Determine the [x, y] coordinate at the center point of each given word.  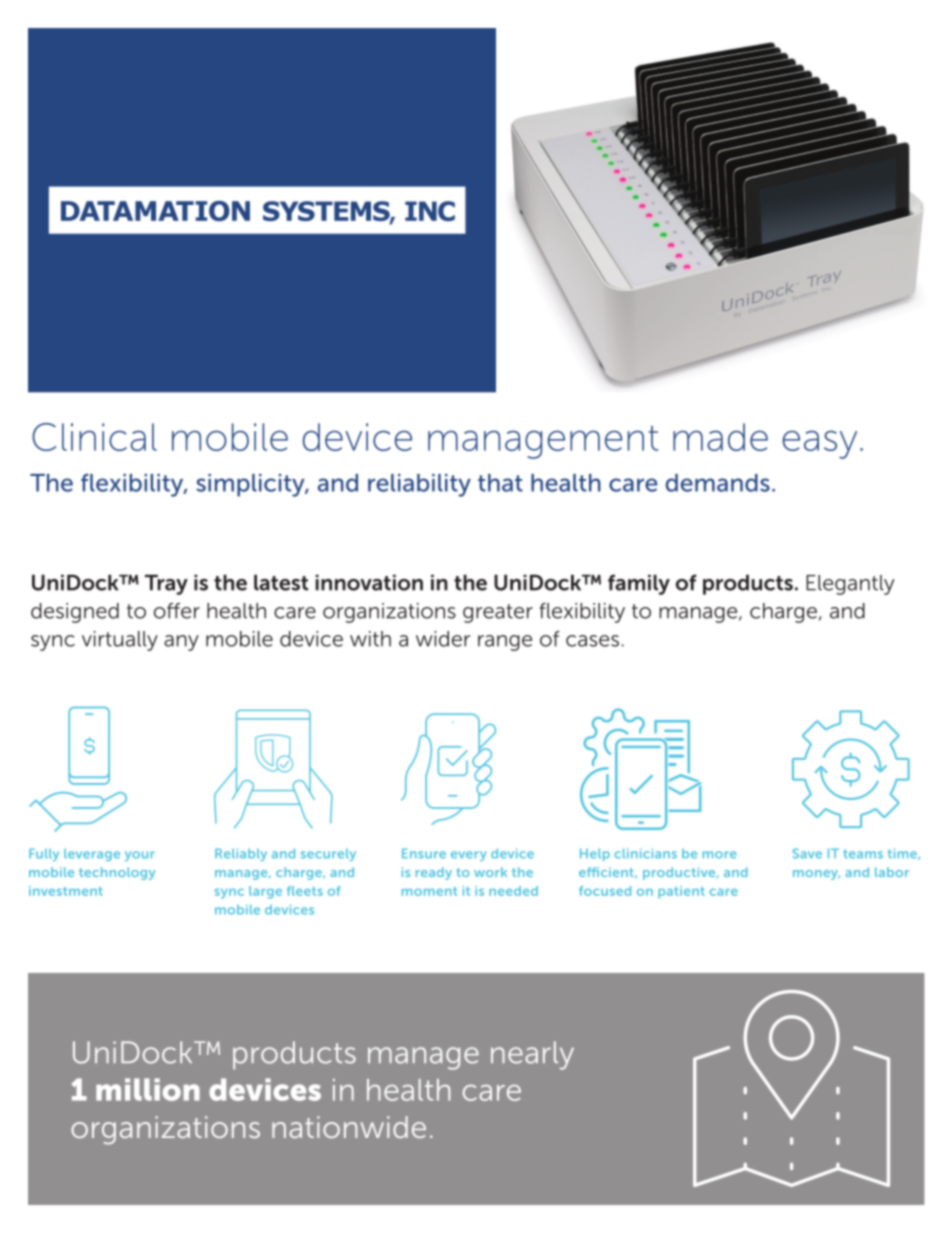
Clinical [94, 437]
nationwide [349, 1127]
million [148, 1089]
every [469, 856]
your [140, 856]
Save [807, 853]
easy [819, 444]
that [500, 483]
